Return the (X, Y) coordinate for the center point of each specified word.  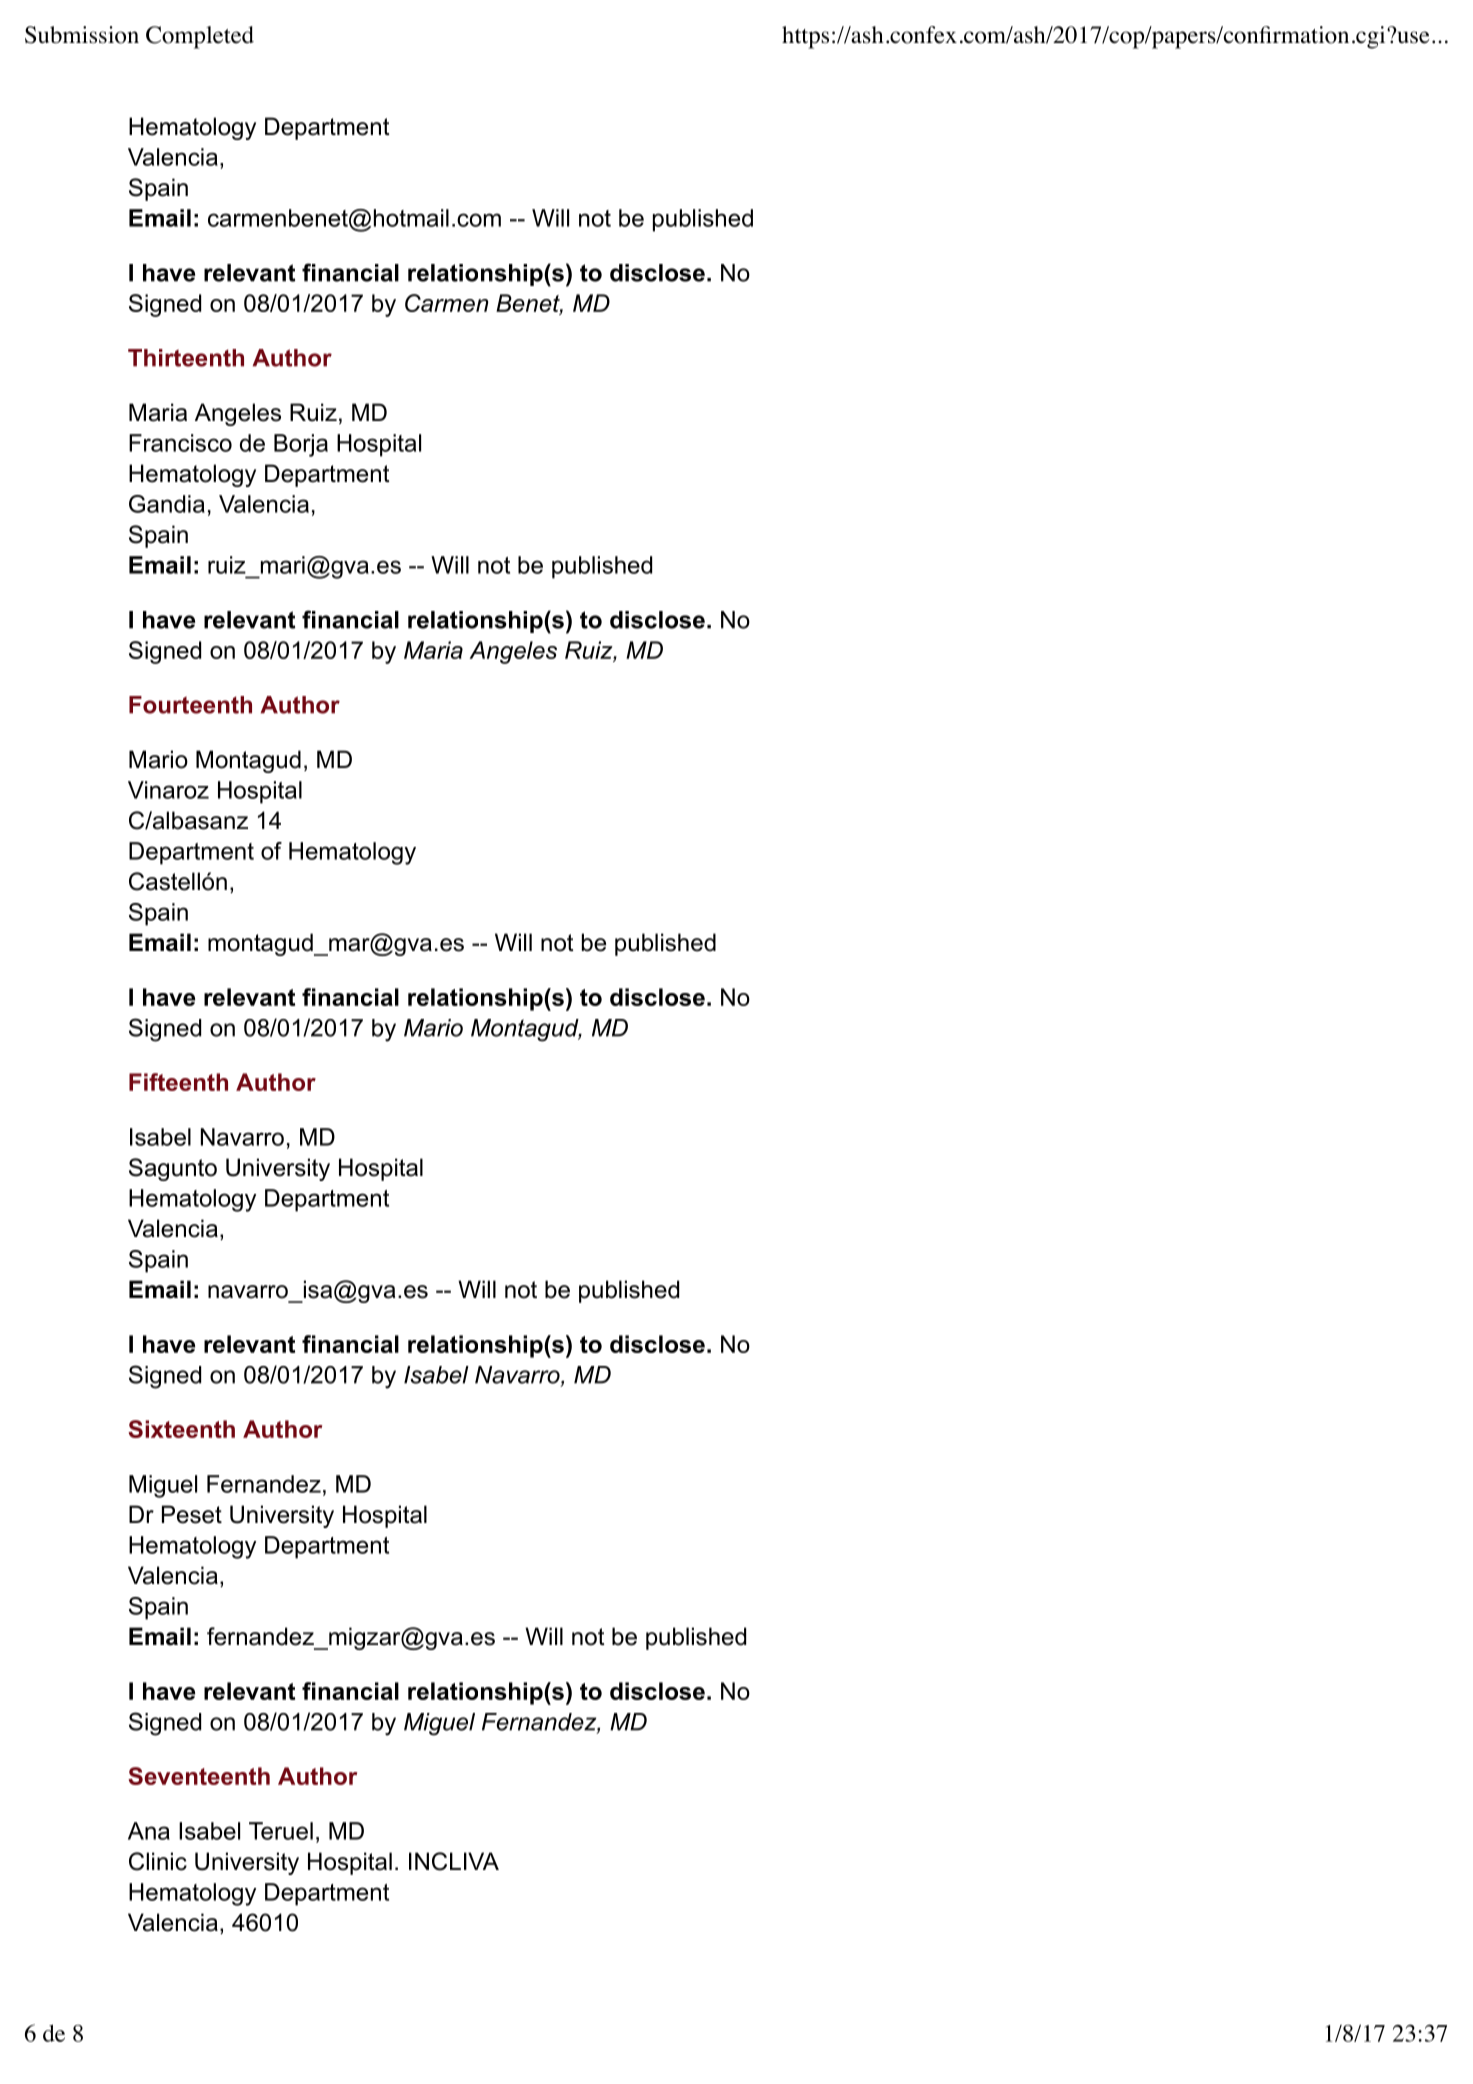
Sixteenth (181, 1429)
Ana (149, 1831)
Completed (200, 37)
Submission (82, 35)
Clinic (158, 1861)
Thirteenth (186, 358)
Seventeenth (199, 1776)
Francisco (180, 443)
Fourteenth (190, 705)
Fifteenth (178, 1082)
